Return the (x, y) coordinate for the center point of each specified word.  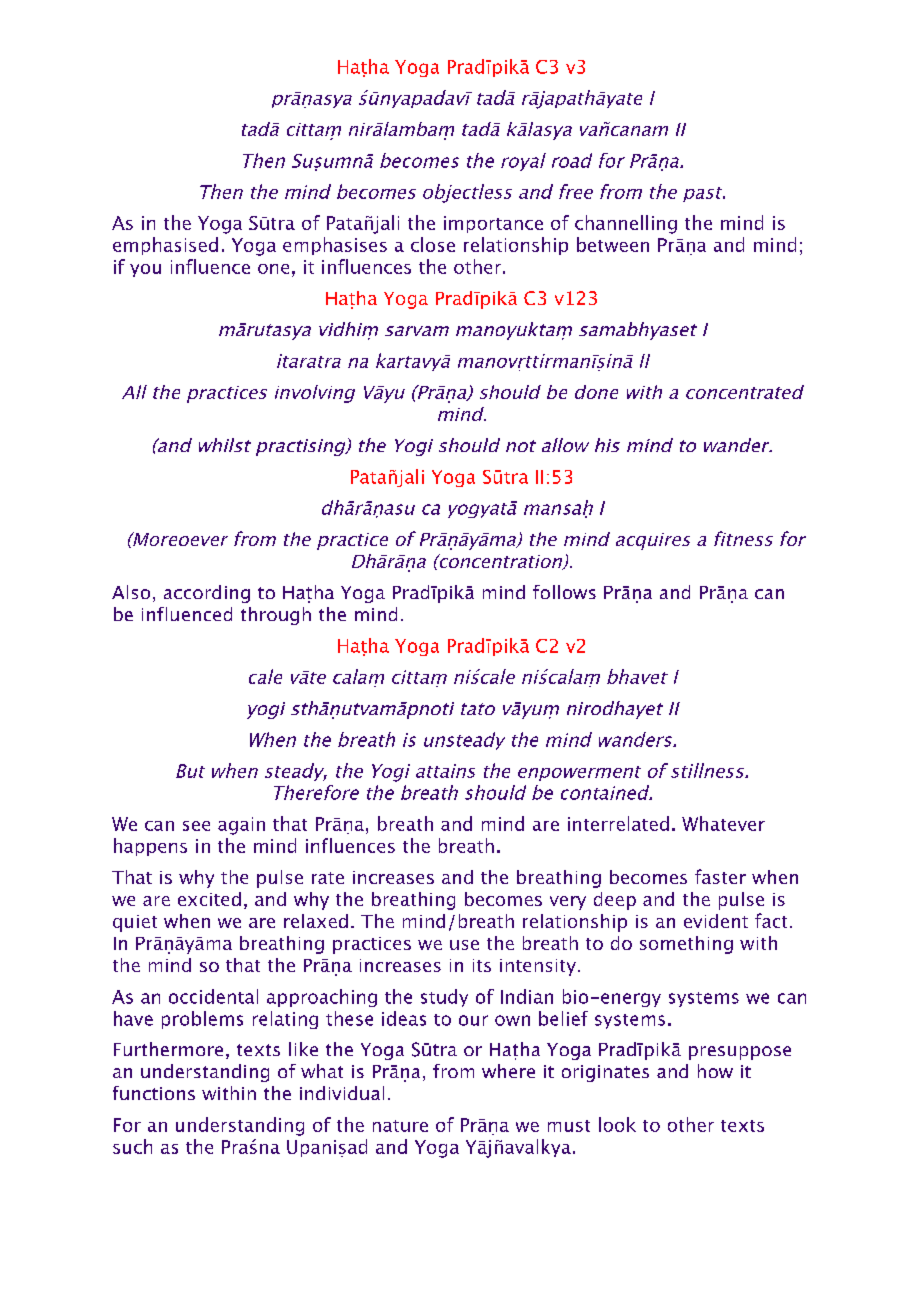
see (196, 826)
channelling (626, 224)
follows (564, 592)
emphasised (165, 246)
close (433, 244)
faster (720, 876)
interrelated (618, 823)
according (207, 594)
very (568, 903)
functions (154, 1093)
